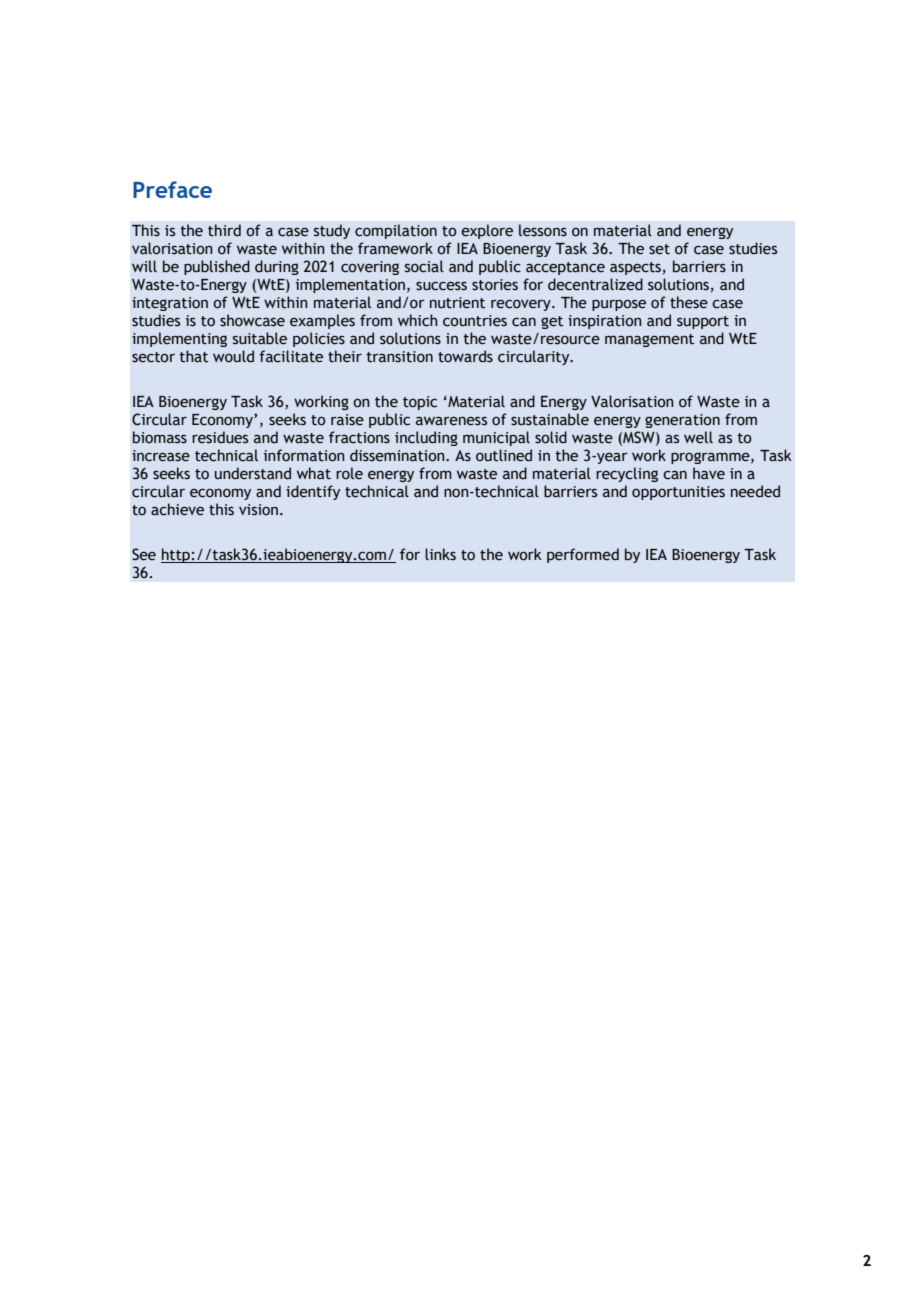 The height and width of the document is (1309, 924). I want to click on social, so click(424, 266).
